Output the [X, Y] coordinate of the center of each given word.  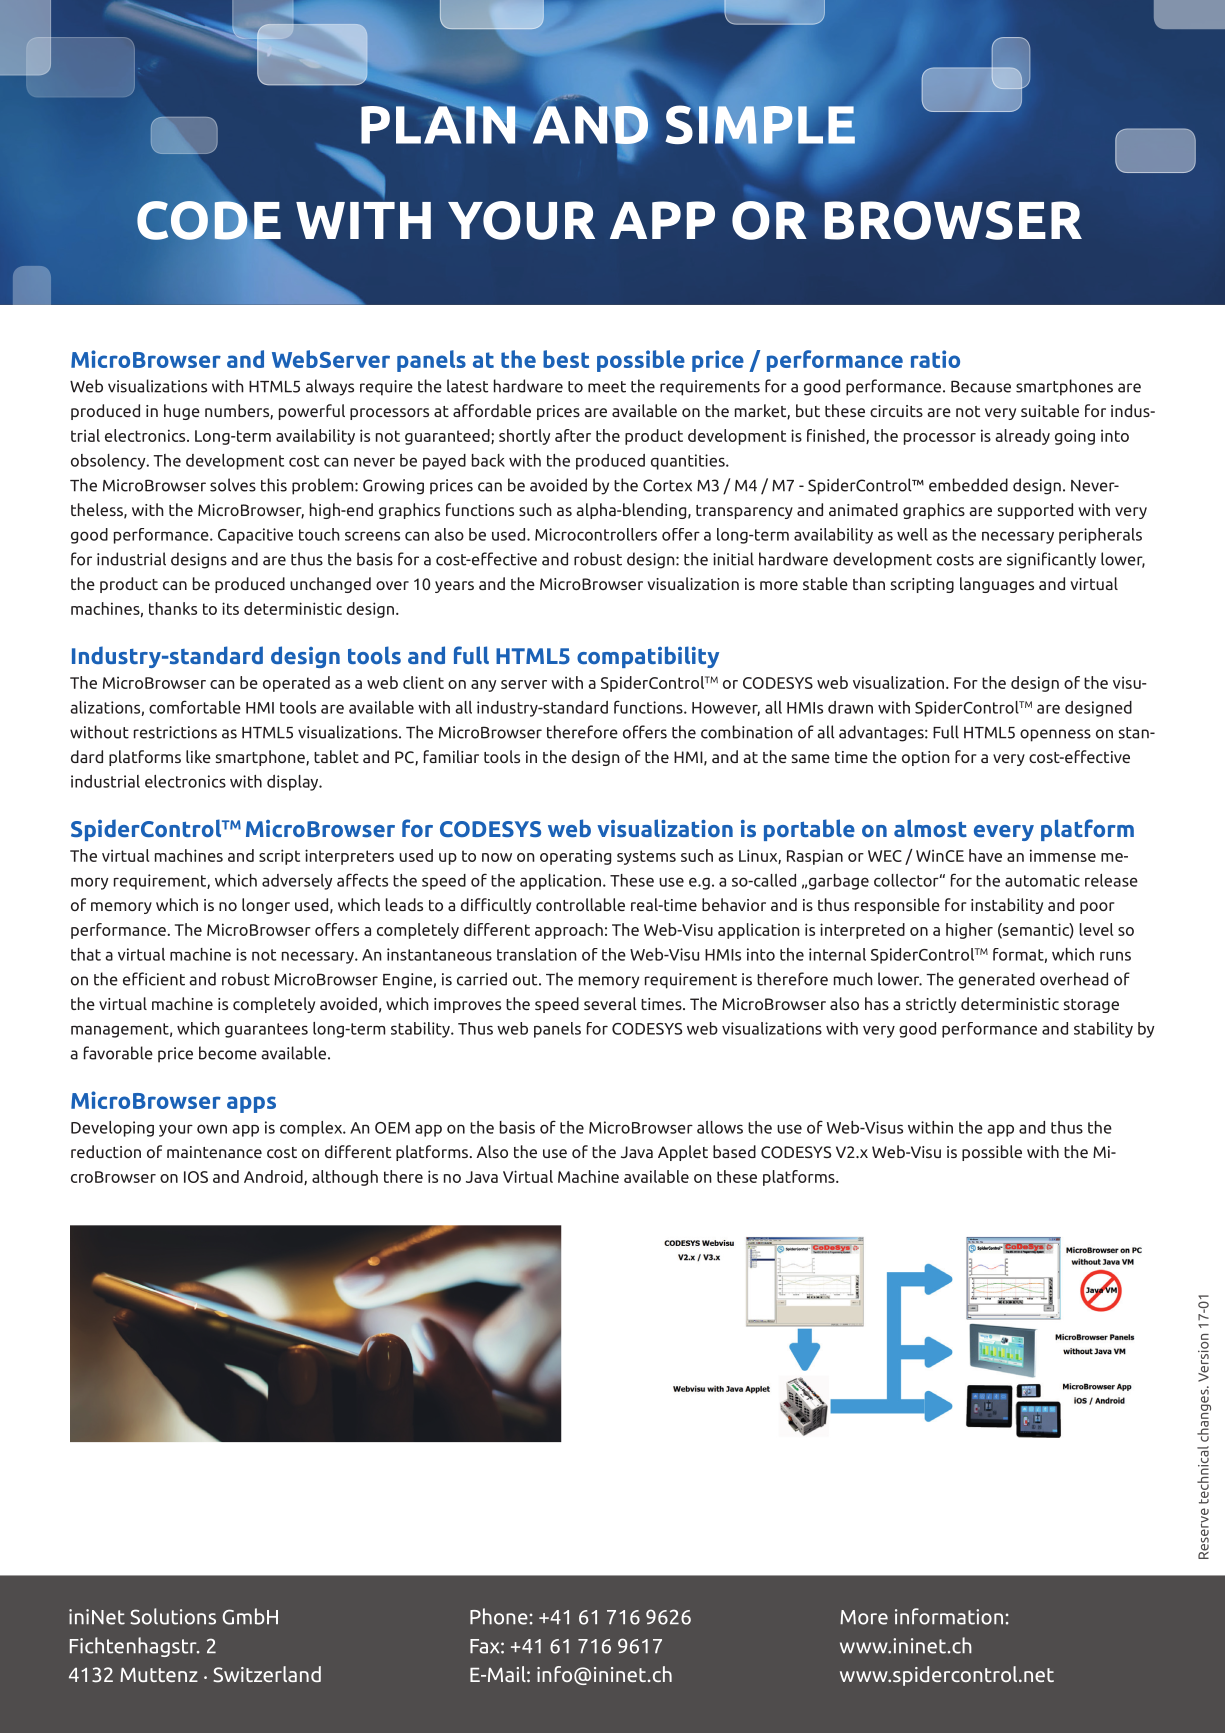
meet [607, 387]
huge [182, 412]
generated [997, 980]
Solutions [173, 1616]
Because [981, 386]
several [610, 1003]
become [228, 1053]
